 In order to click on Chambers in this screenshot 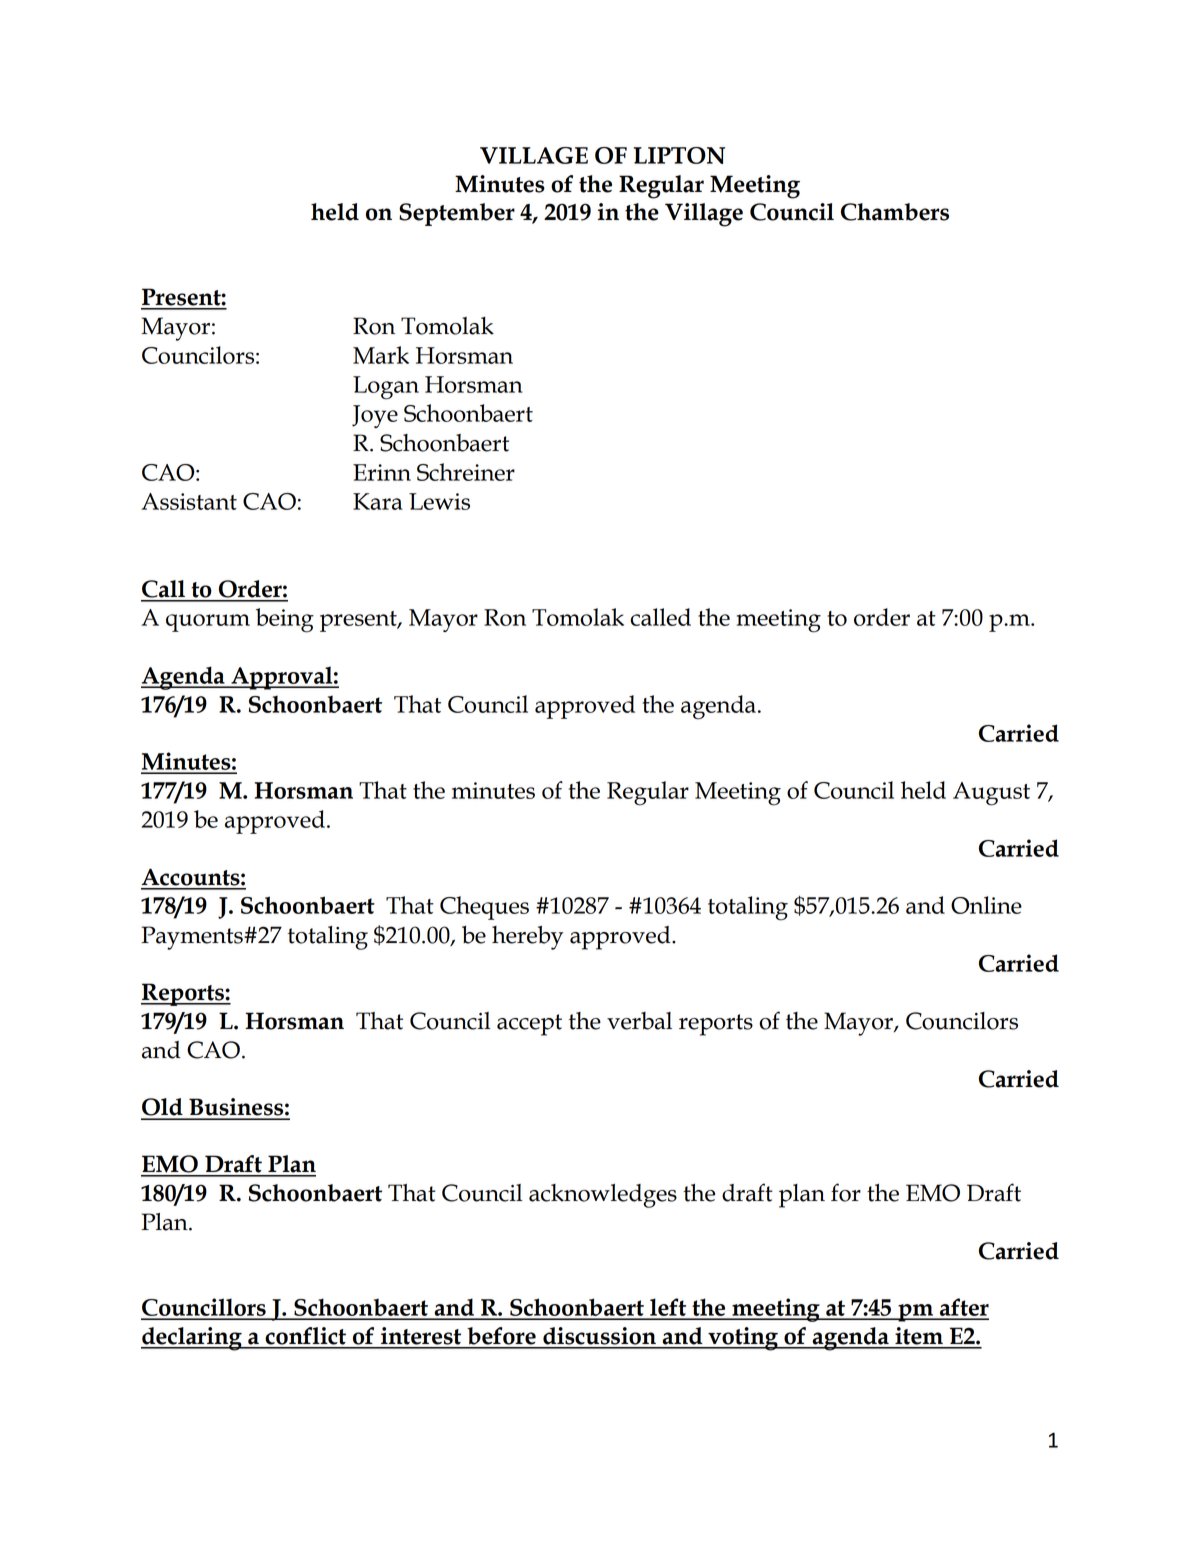, I will do `click(895, 212)`.
